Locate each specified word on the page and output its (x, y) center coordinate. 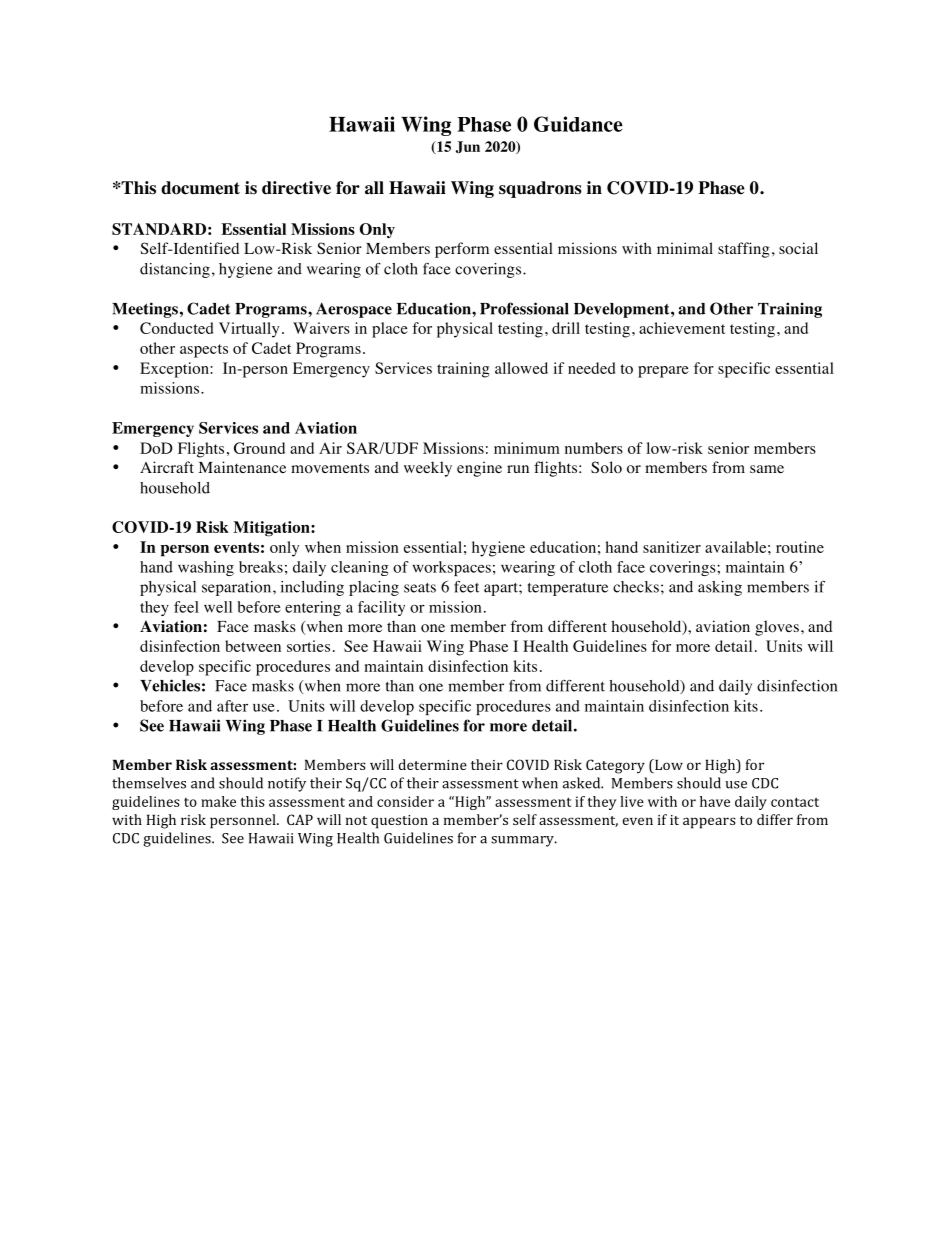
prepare (663, 372)
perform (462, 250)
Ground (259, 448)
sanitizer (672, 547)
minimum (527, 448)
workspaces (452, 568)
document (200, 188)
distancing (175, 270)
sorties (308, 646)
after (232, 706)
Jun (468, 147)
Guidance (578, 124)
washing (206, 568)
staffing (743, 250)
